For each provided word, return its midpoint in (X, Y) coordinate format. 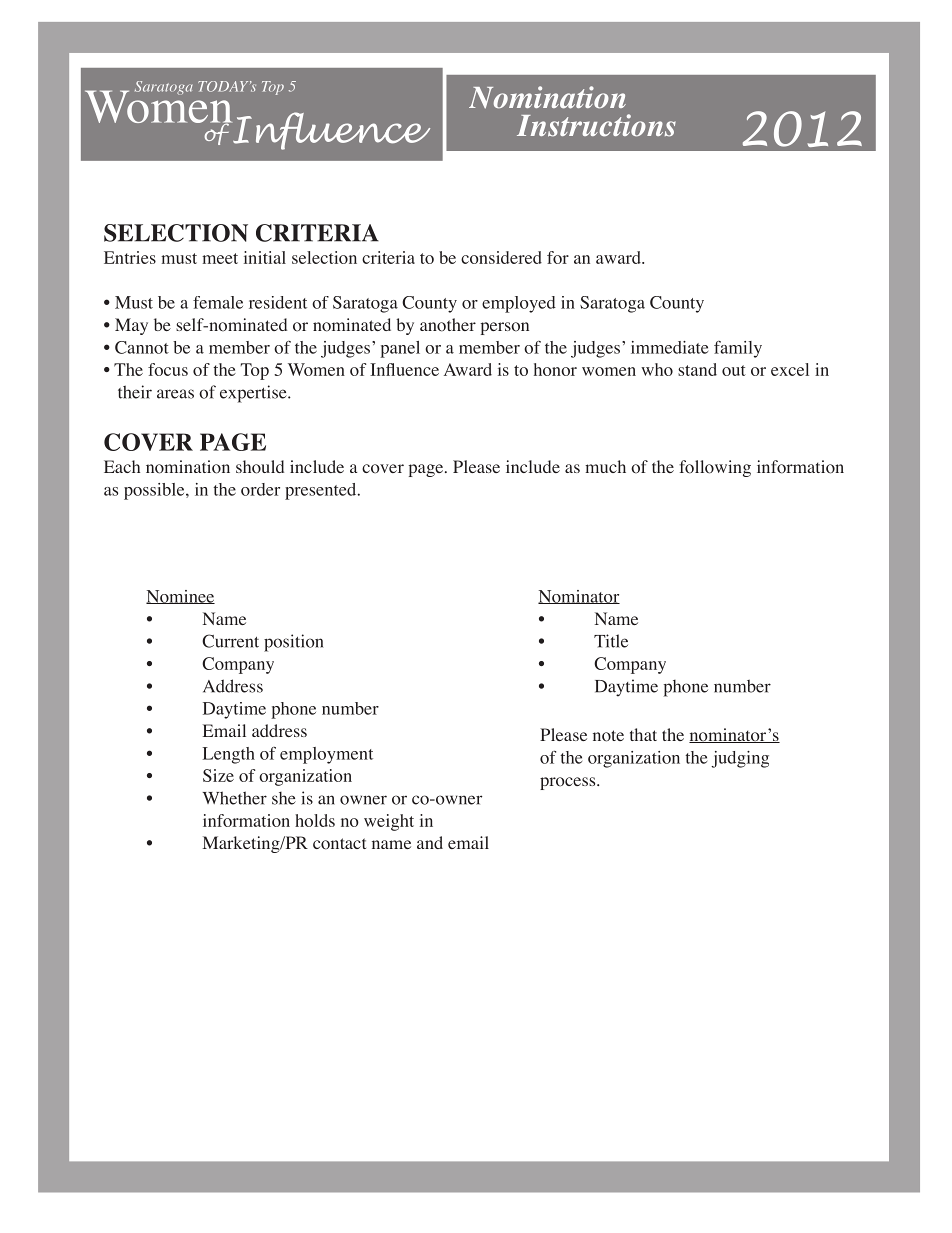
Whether (234, 798)
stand (697, 369)
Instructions (596, 125)
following (715, 468)
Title (611, 641)
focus (168, 369)
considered (501, 257)
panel (400, 349)
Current (230, 641)
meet (220, 258)
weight (389, 822)
